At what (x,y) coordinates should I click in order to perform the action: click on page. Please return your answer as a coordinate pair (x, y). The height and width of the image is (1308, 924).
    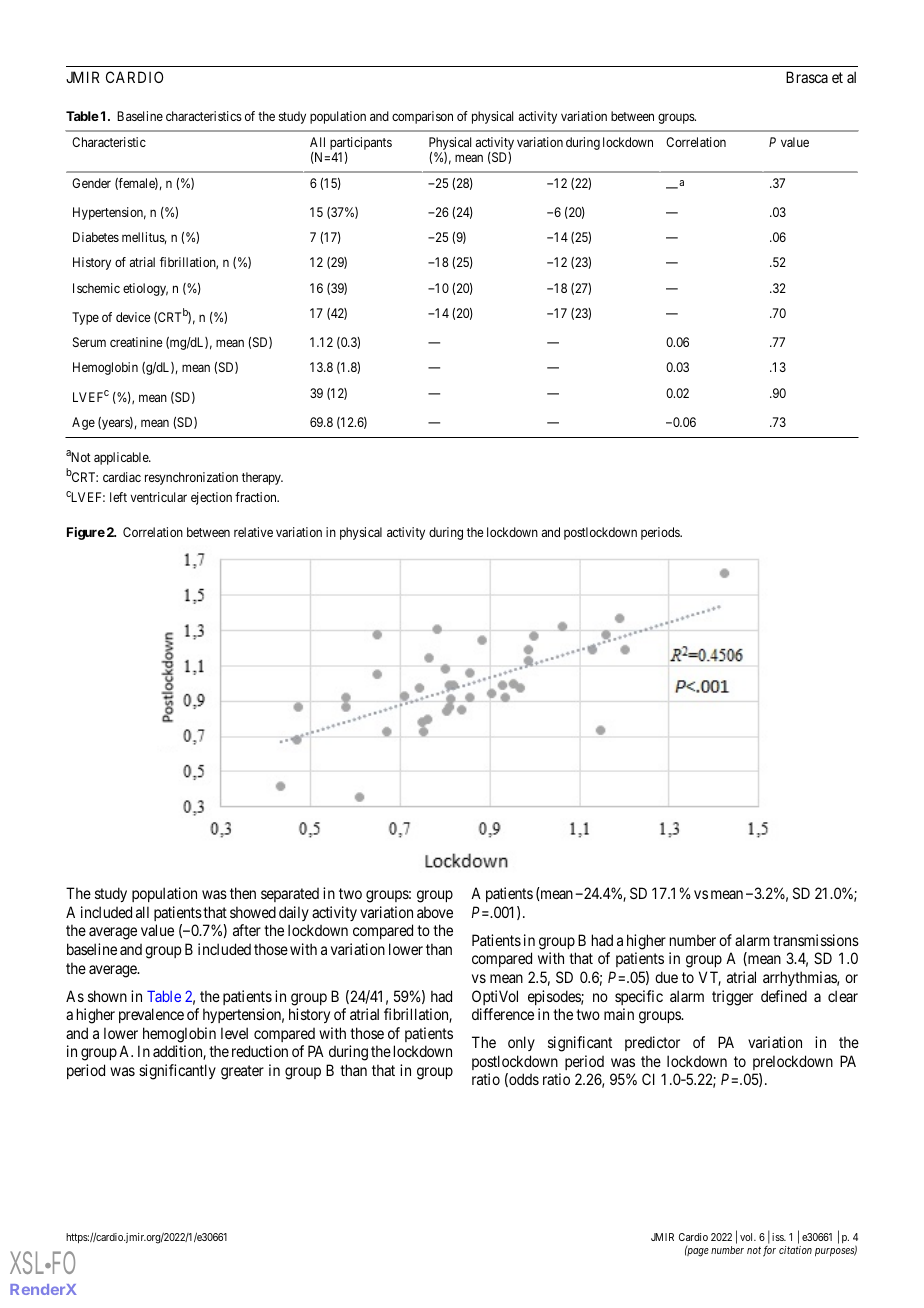
    Looking at the image, I should click on (697, 1252).
